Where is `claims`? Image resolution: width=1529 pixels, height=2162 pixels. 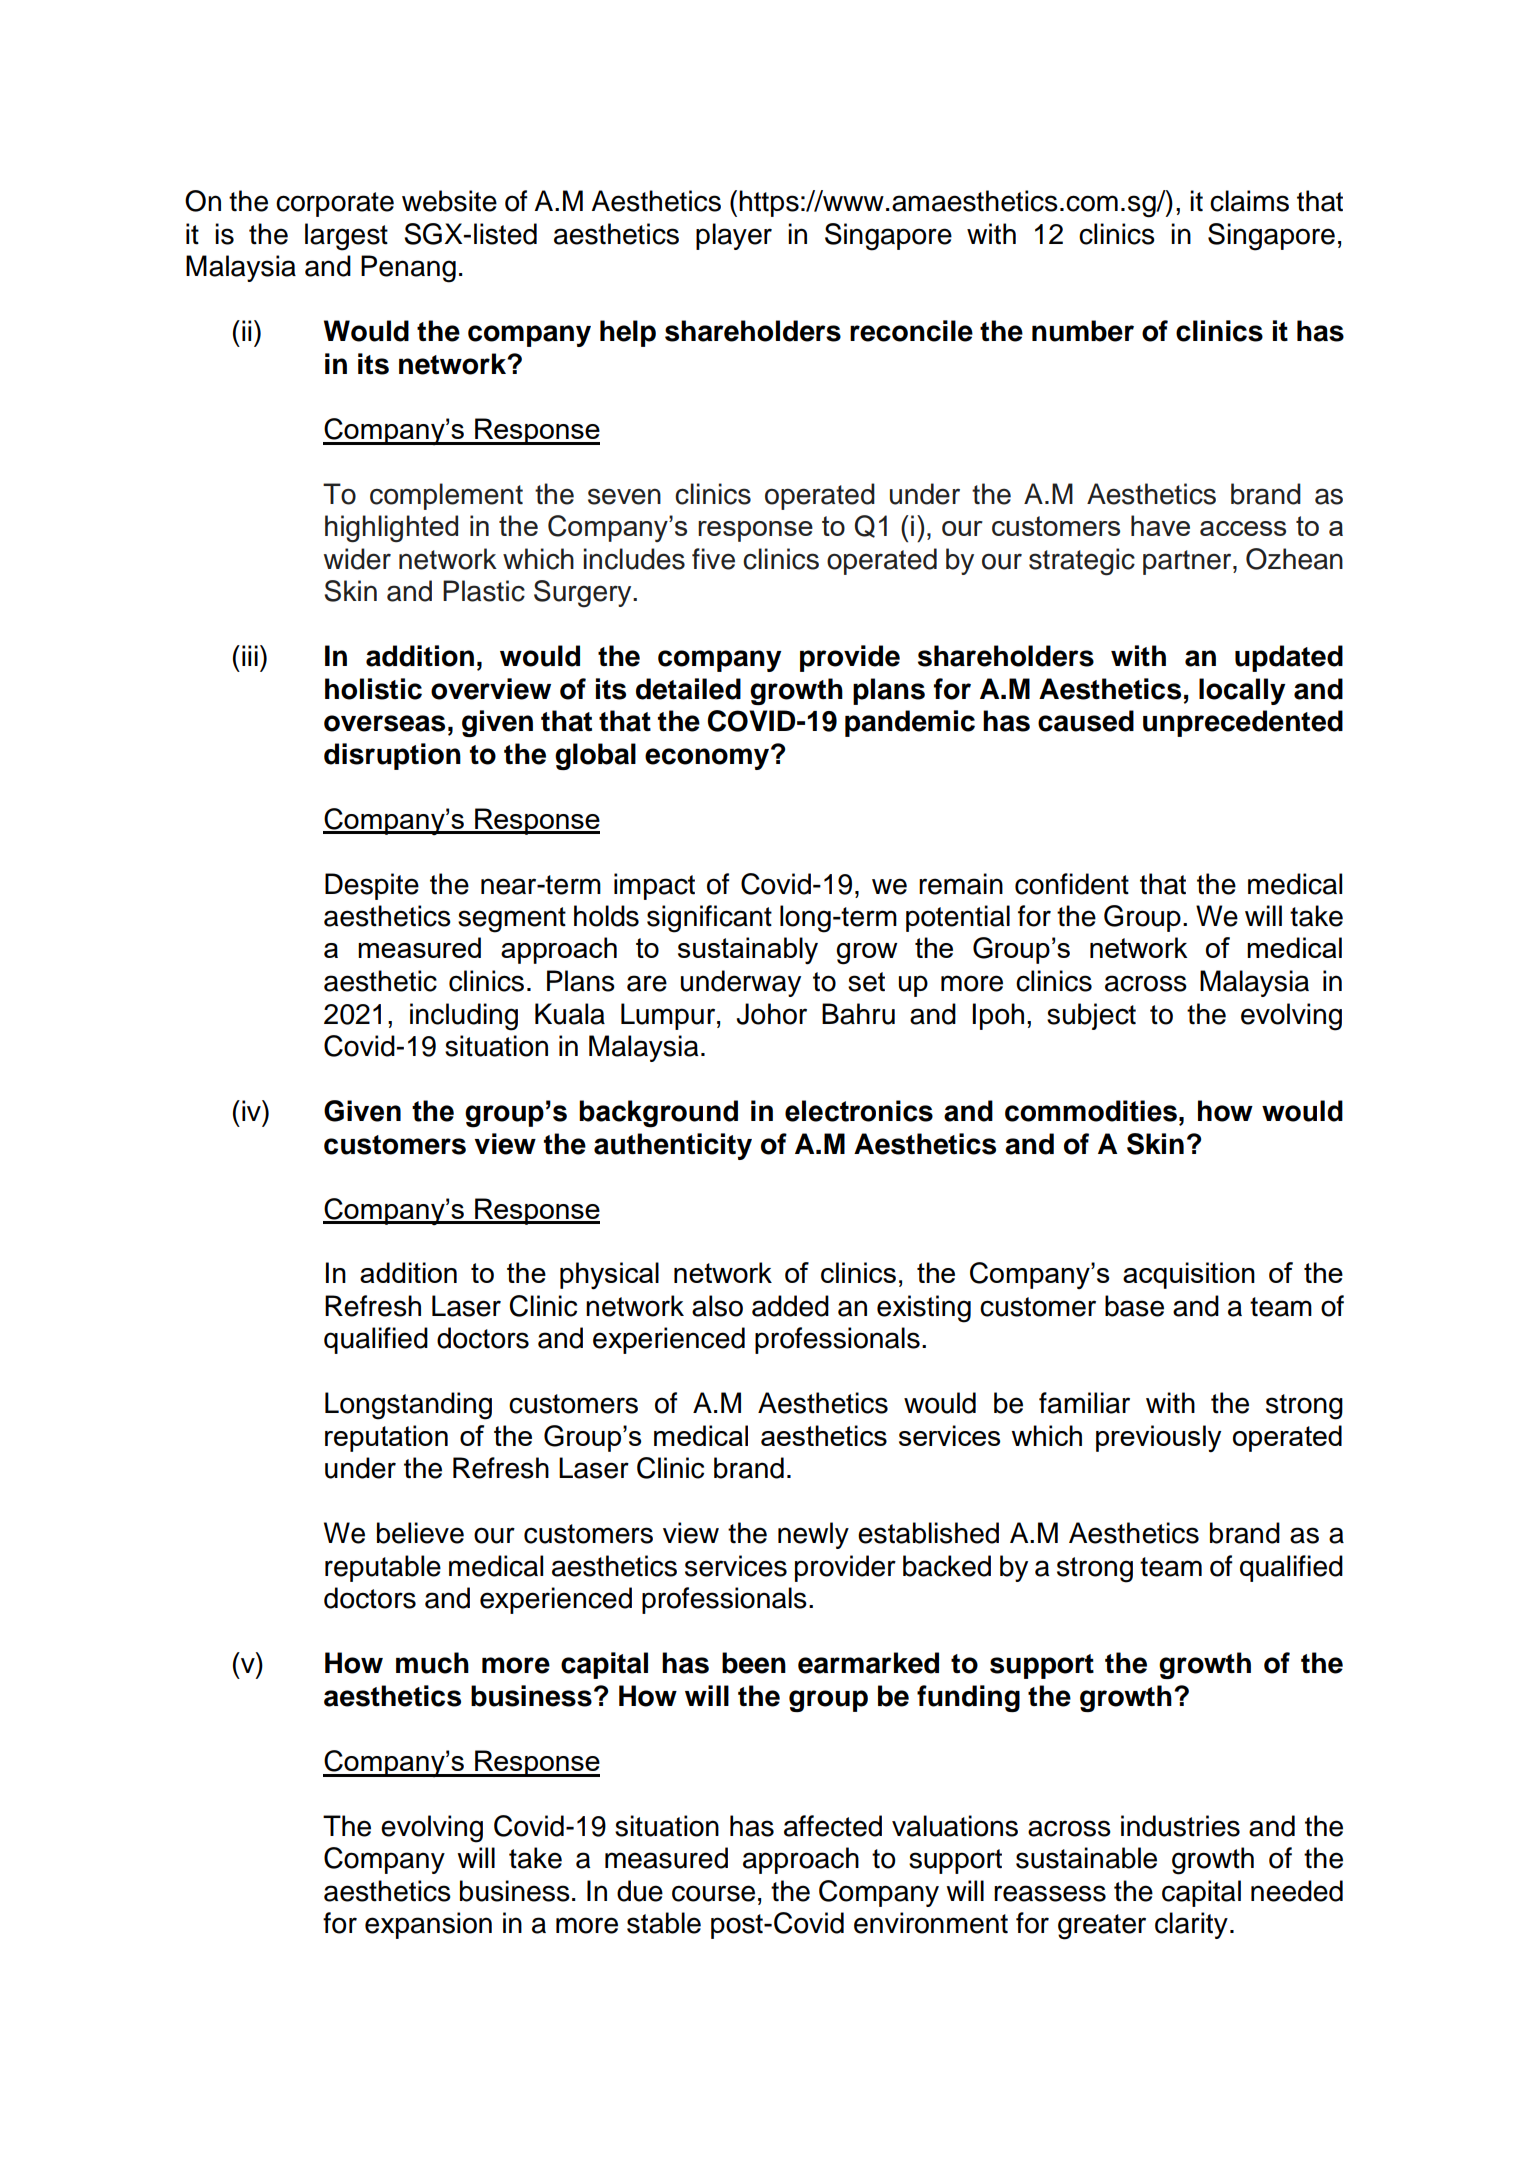
claims is located at coordinates (1249, 201).
